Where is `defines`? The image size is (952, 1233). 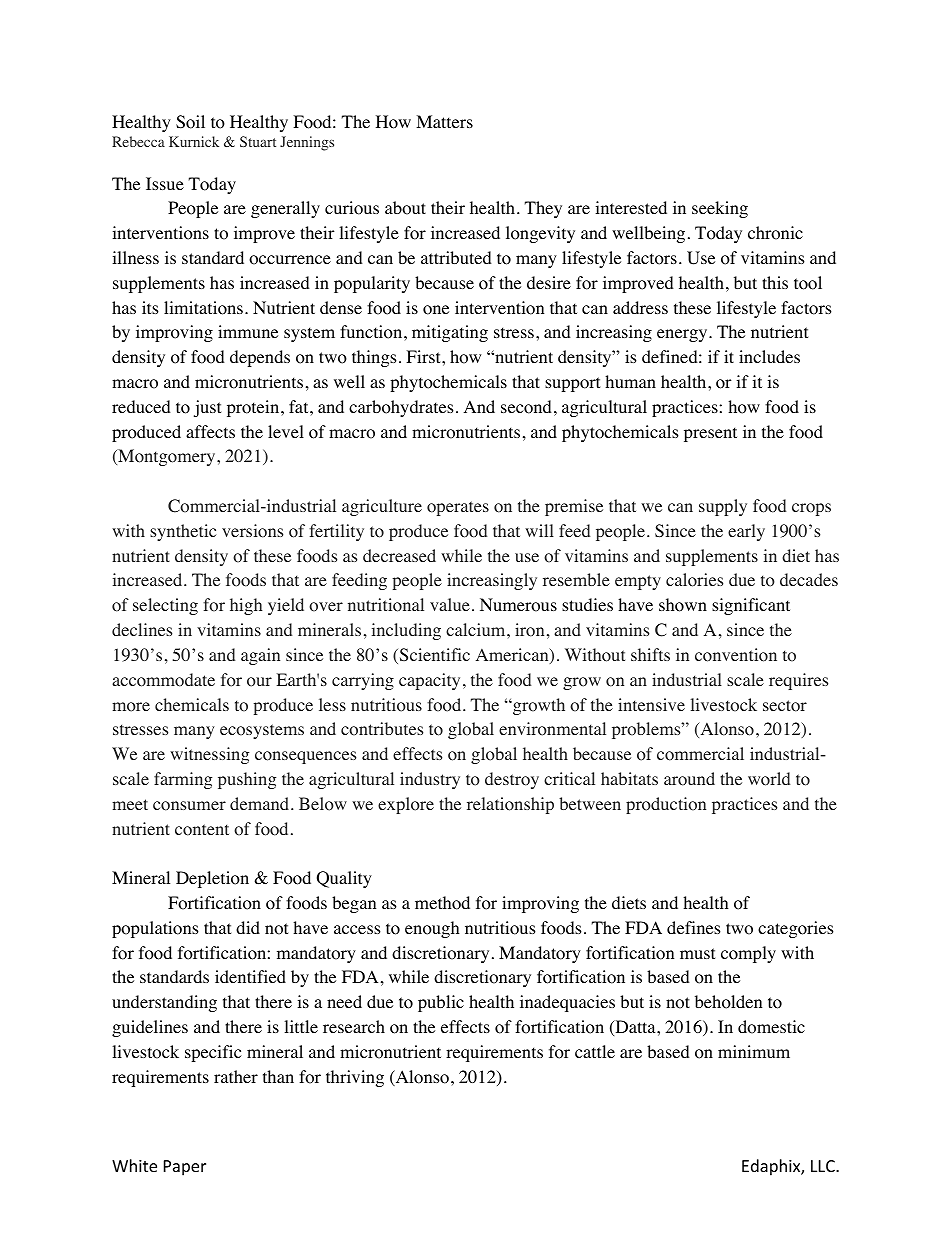 defines is located at coordinates (694, 927).
